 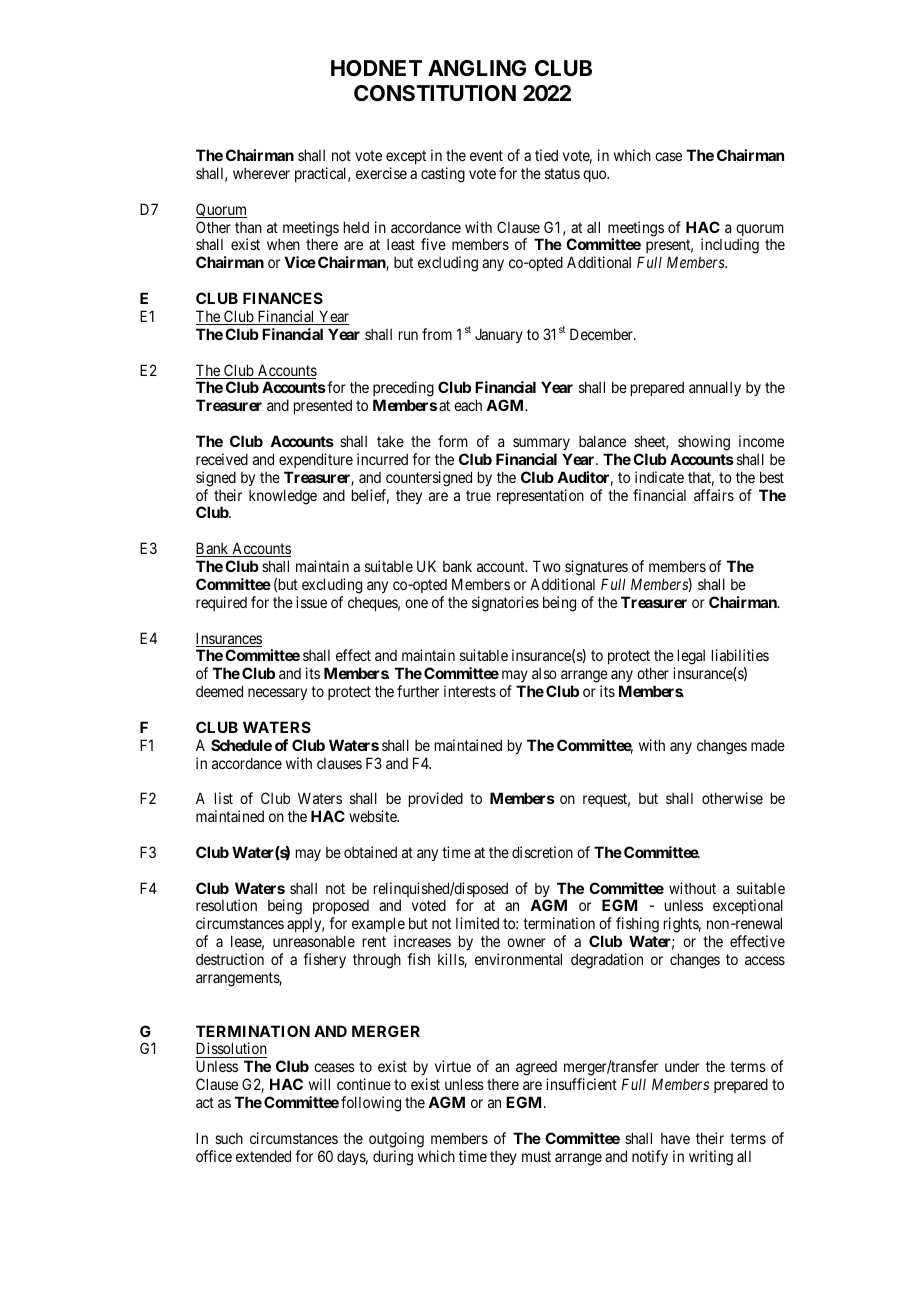 What do you see at coordinates (668, 156) in the screenshot?
I see `case` at bounding box center [668, 156].
